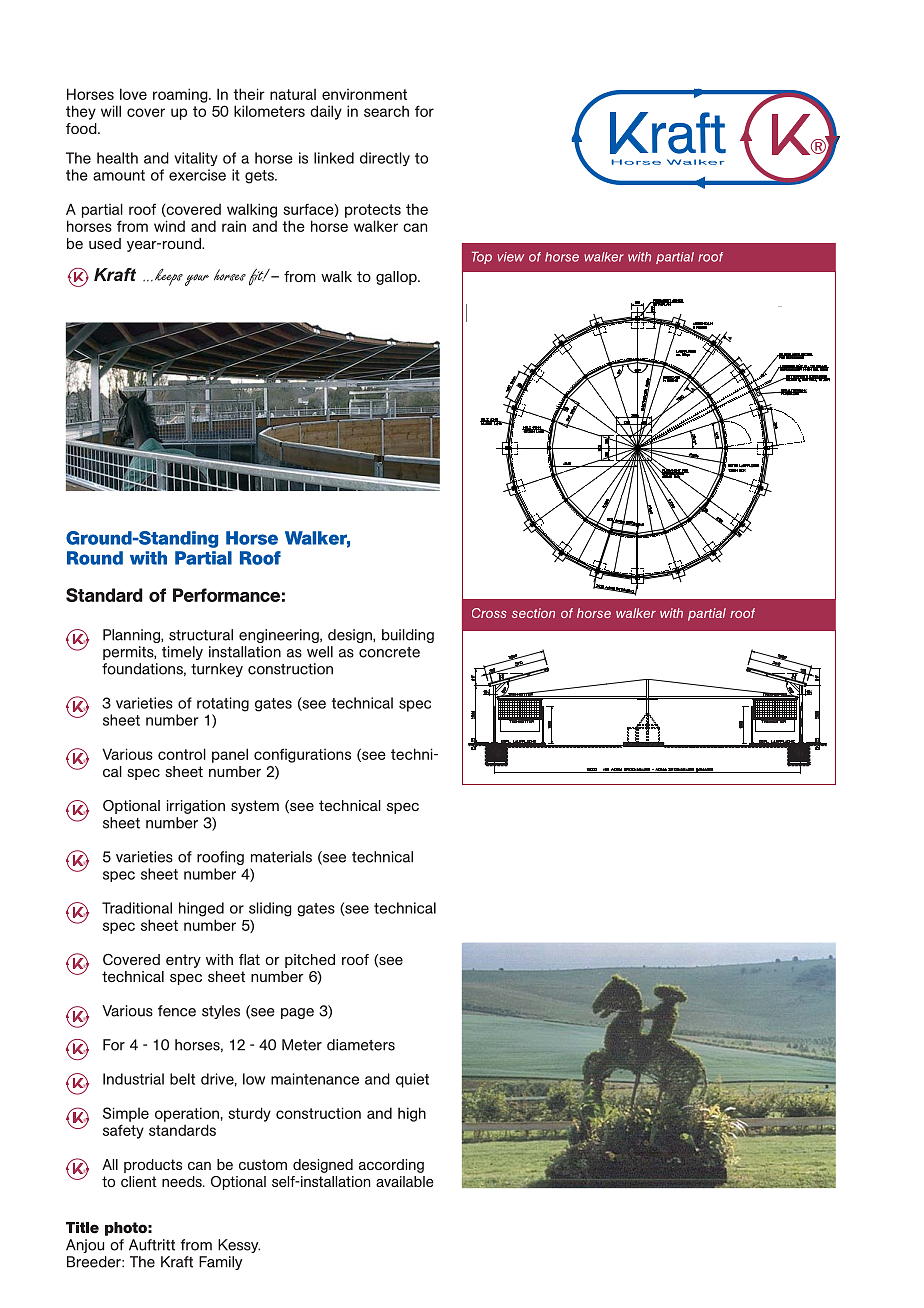  I want to click on custom, so click(263, 1164).
